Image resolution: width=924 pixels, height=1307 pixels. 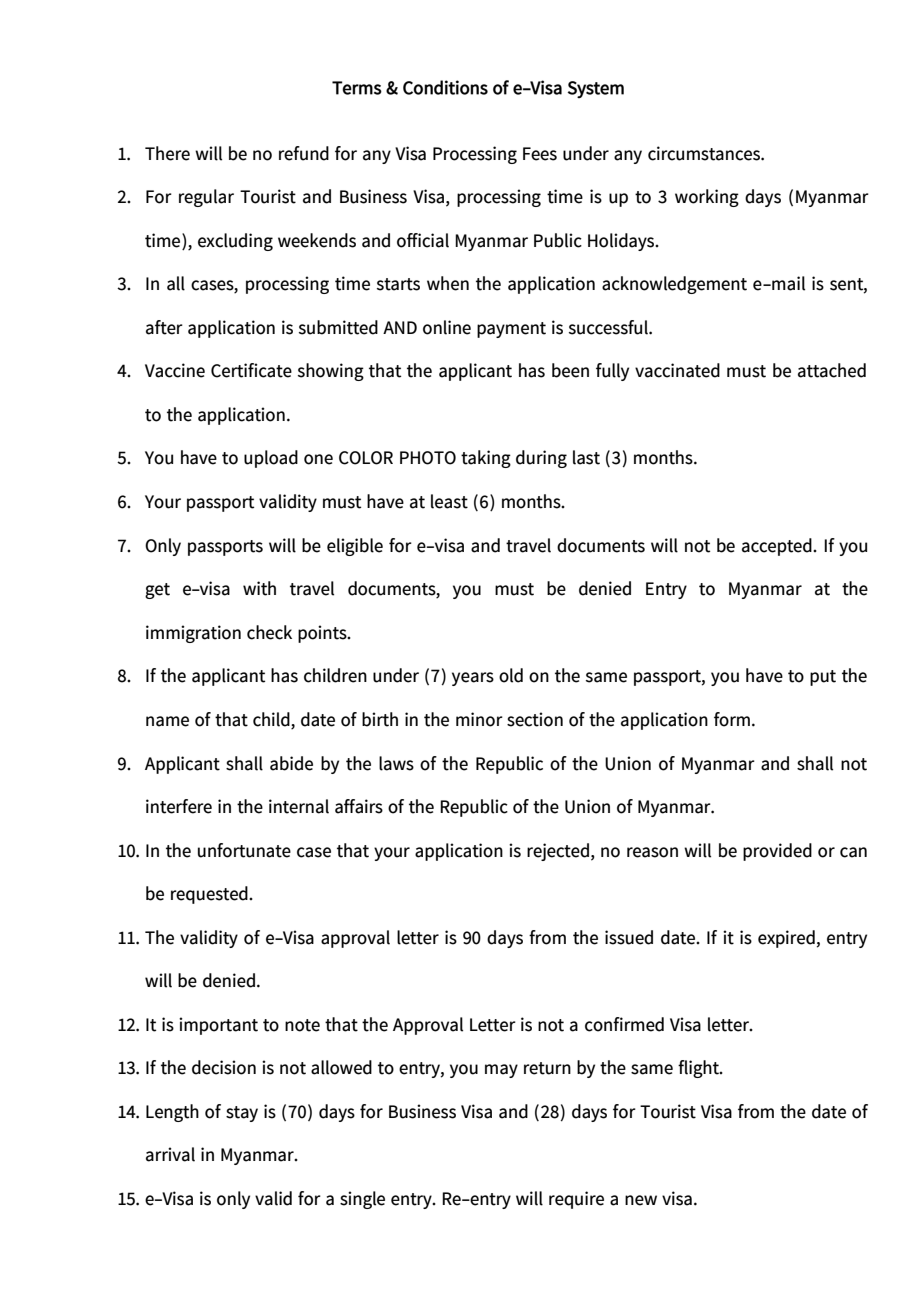 What do you see at coordinates (511, 675) in the screenshot?
I see `old` at bounding box center [511, 675].
